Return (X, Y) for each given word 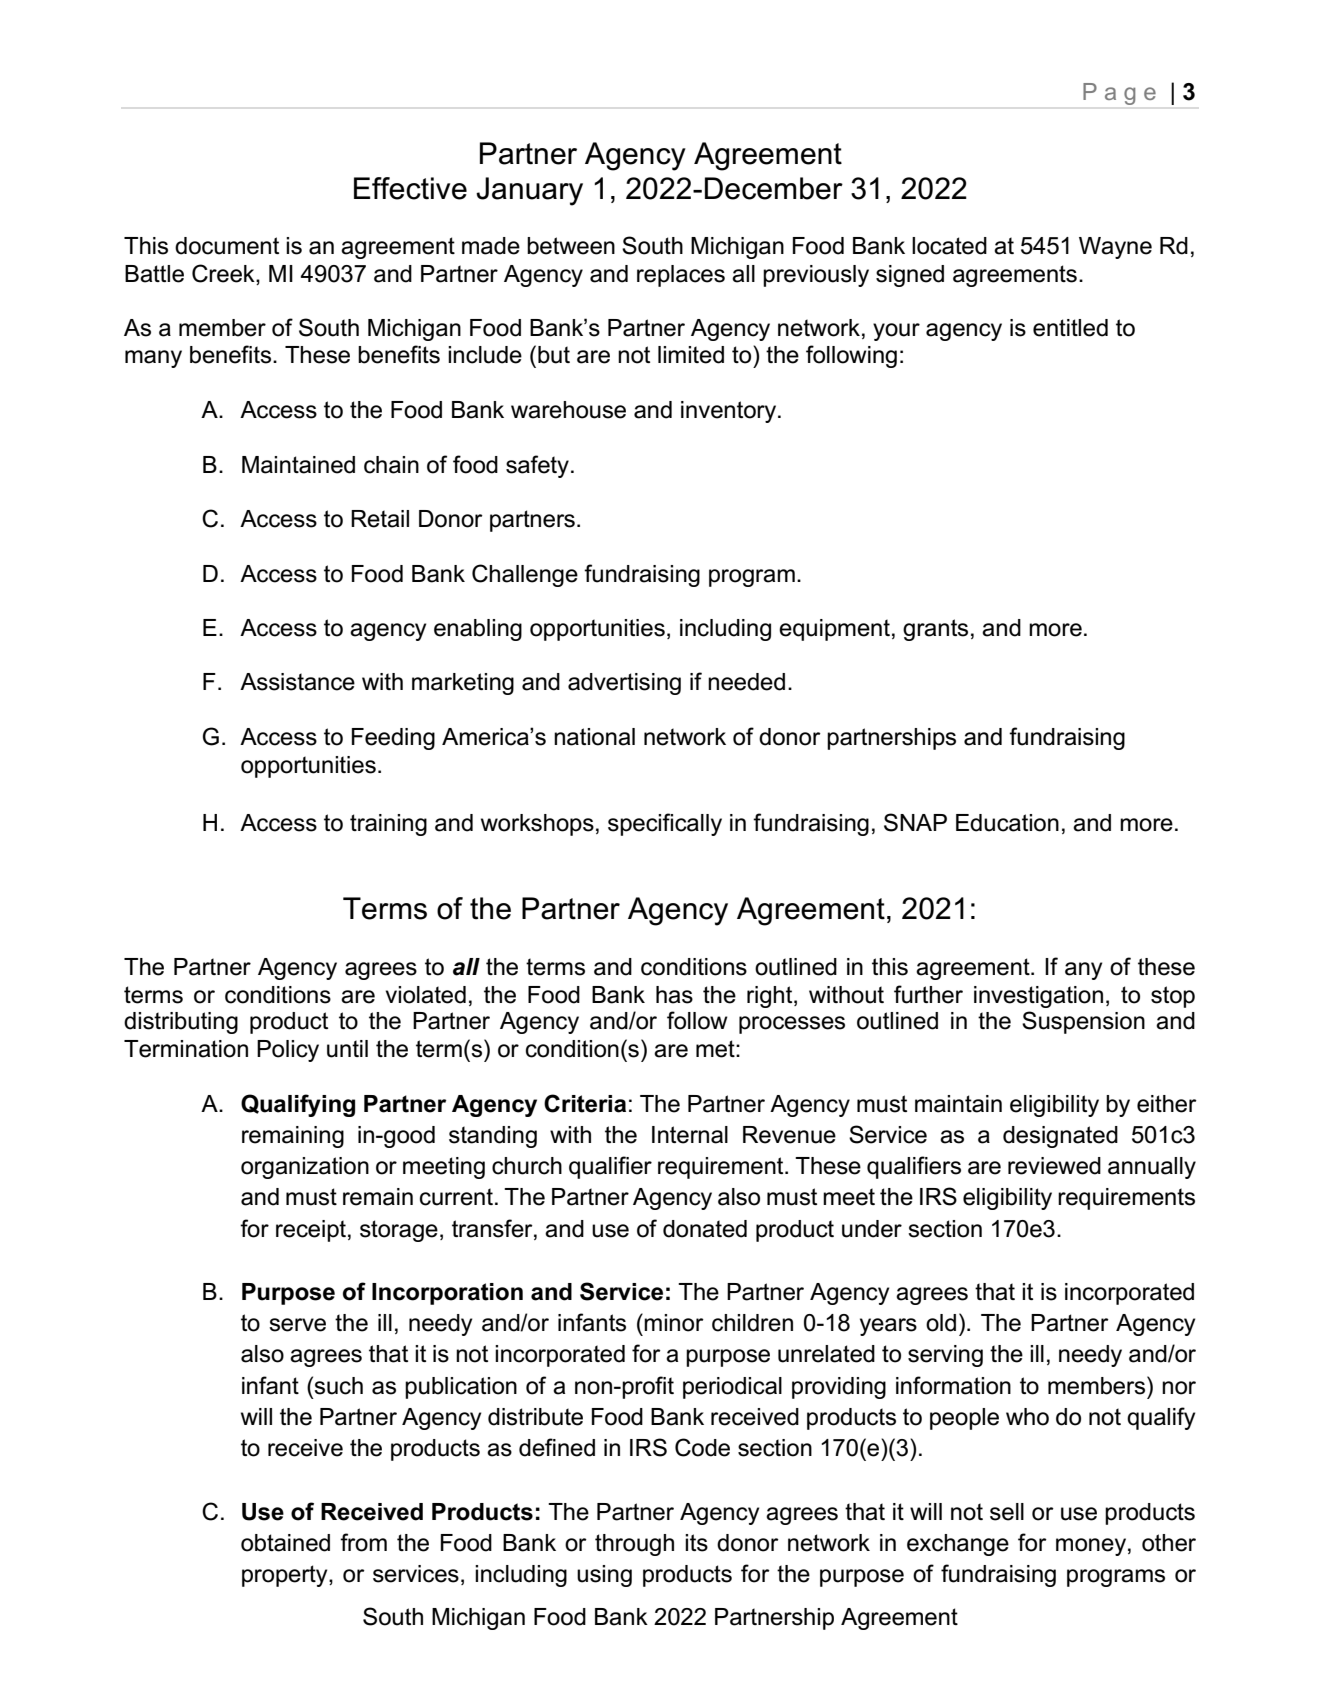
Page (1120, 94)
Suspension (1083, 1022)
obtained (285, 1543)
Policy (288, 1051)
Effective (410, 188)
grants (935, 630)
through (634, 1545)
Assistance (297, 682)
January (529, 191)
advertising (624, 684)
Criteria (585, 1103)
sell (1007, 1512)
